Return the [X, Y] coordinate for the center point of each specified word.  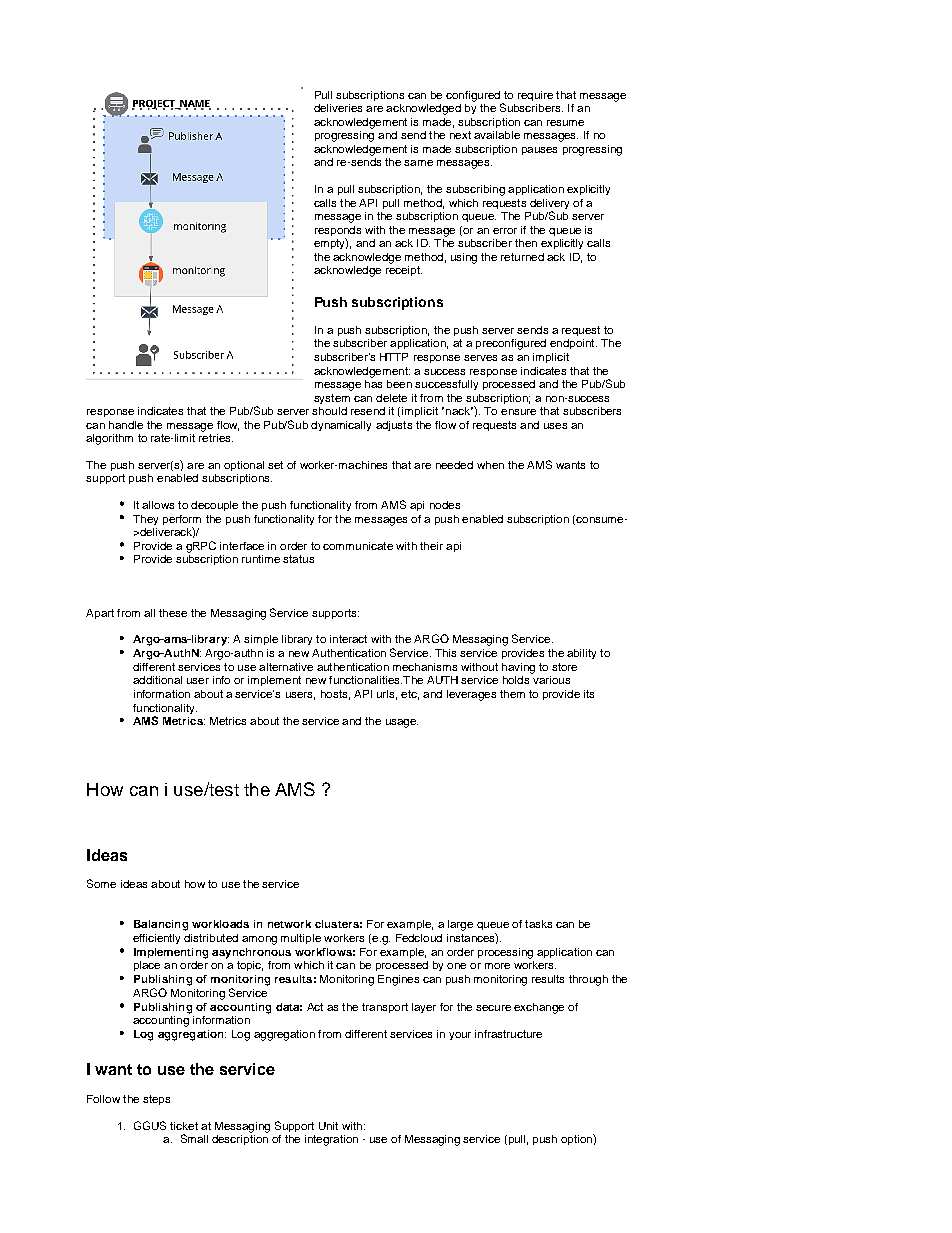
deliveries [338, 108]
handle [126, 425]
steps [156, 1100]
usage [402, 723]
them [512, 694]
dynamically [341, 426]
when [490, 465]
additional [157, 680]
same [418, 163]
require [535, 96]
